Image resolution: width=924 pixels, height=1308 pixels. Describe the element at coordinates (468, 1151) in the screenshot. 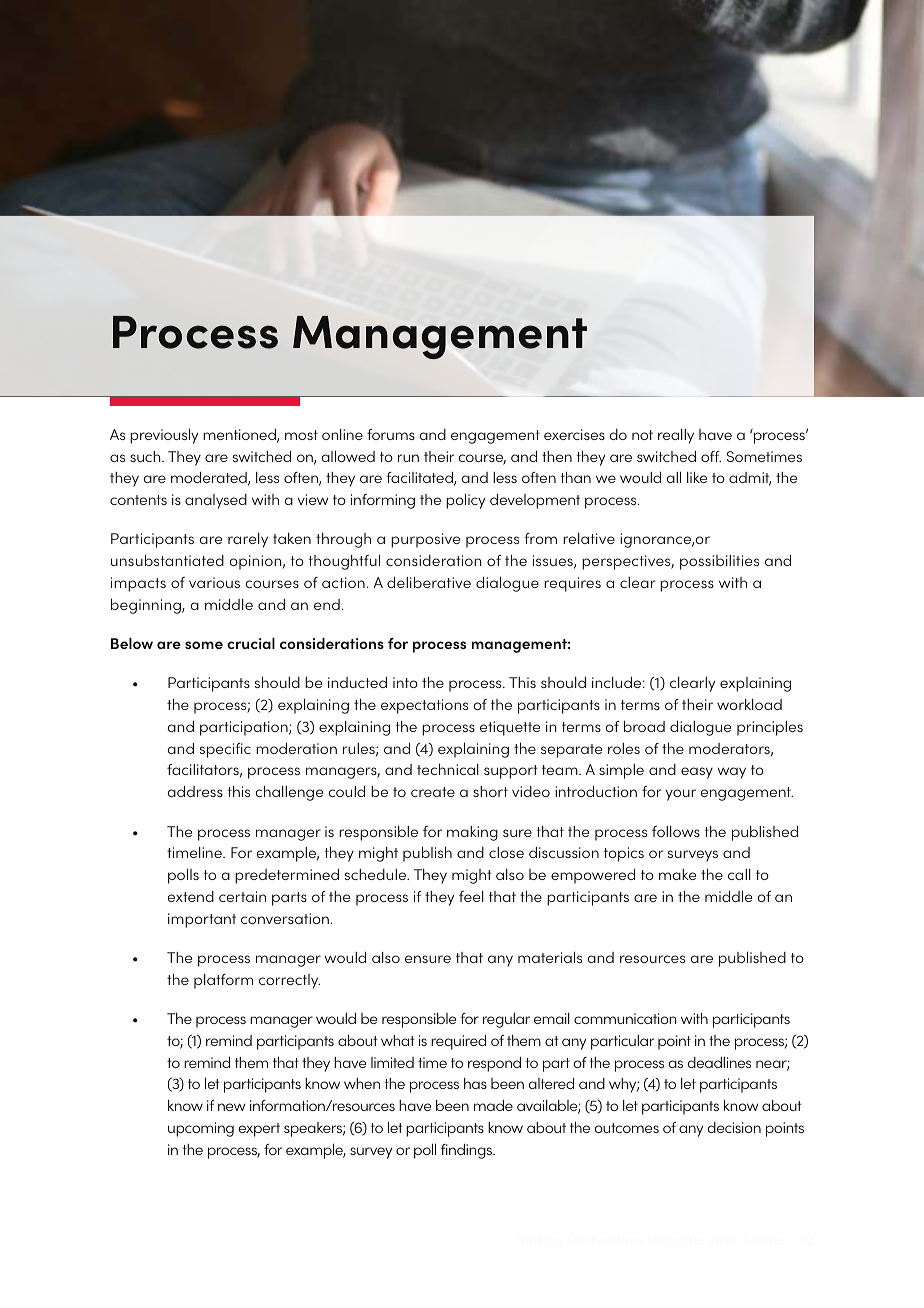

I see `findings` at that location.
